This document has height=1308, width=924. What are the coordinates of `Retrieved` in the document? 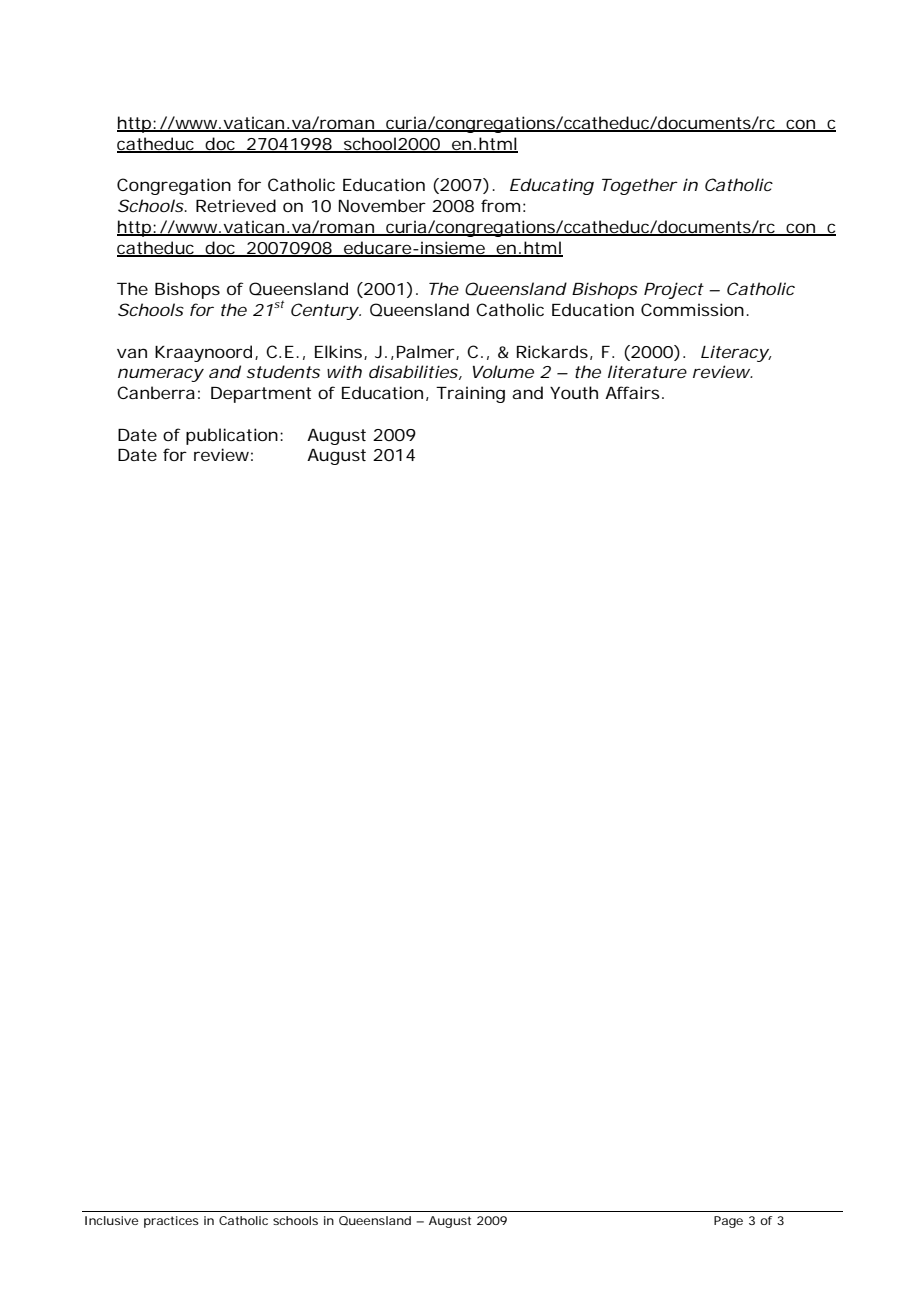 It's located at (236, 205).
